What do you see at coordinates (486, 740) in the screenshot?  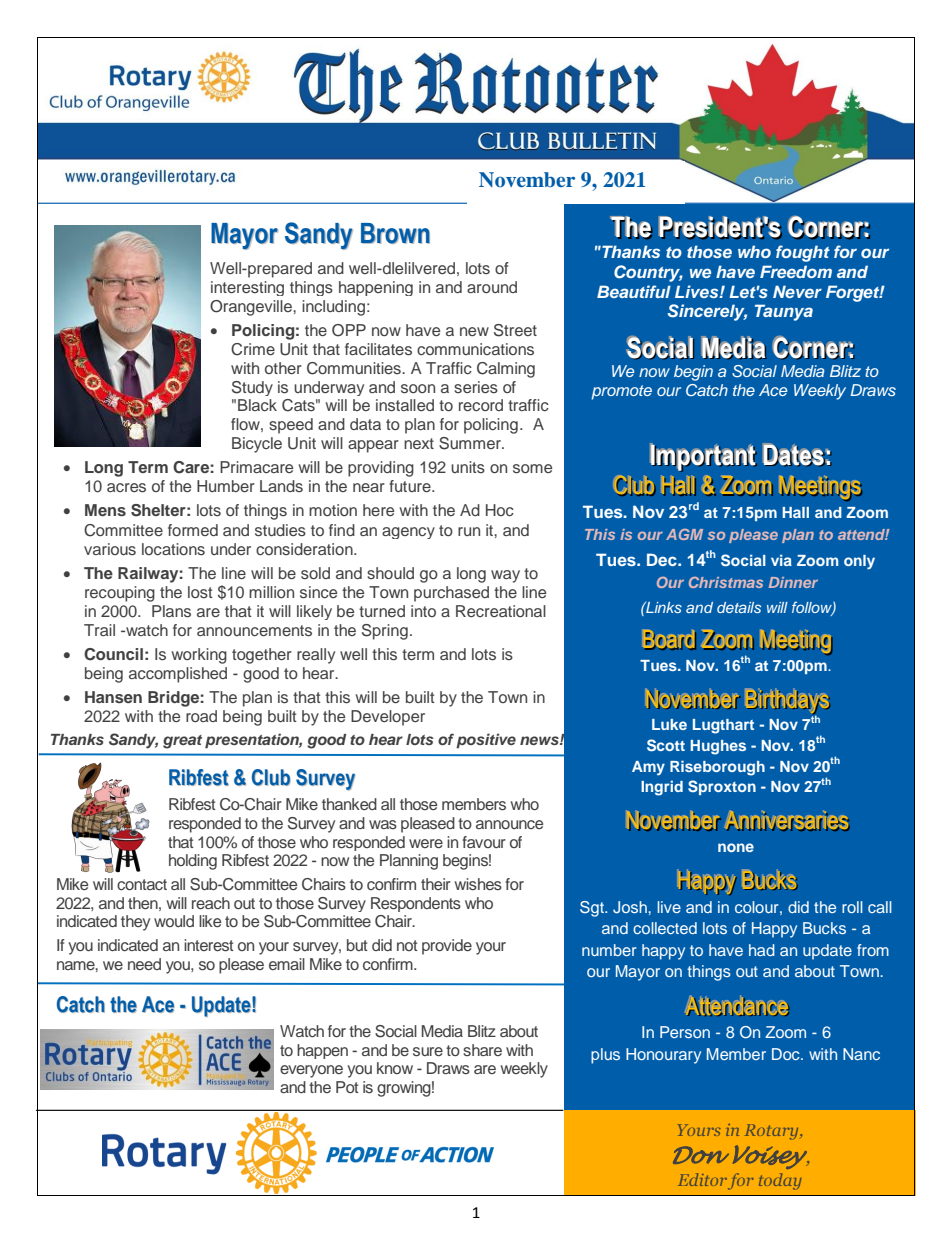 I see `positive` at bounding box center [486, 740].
